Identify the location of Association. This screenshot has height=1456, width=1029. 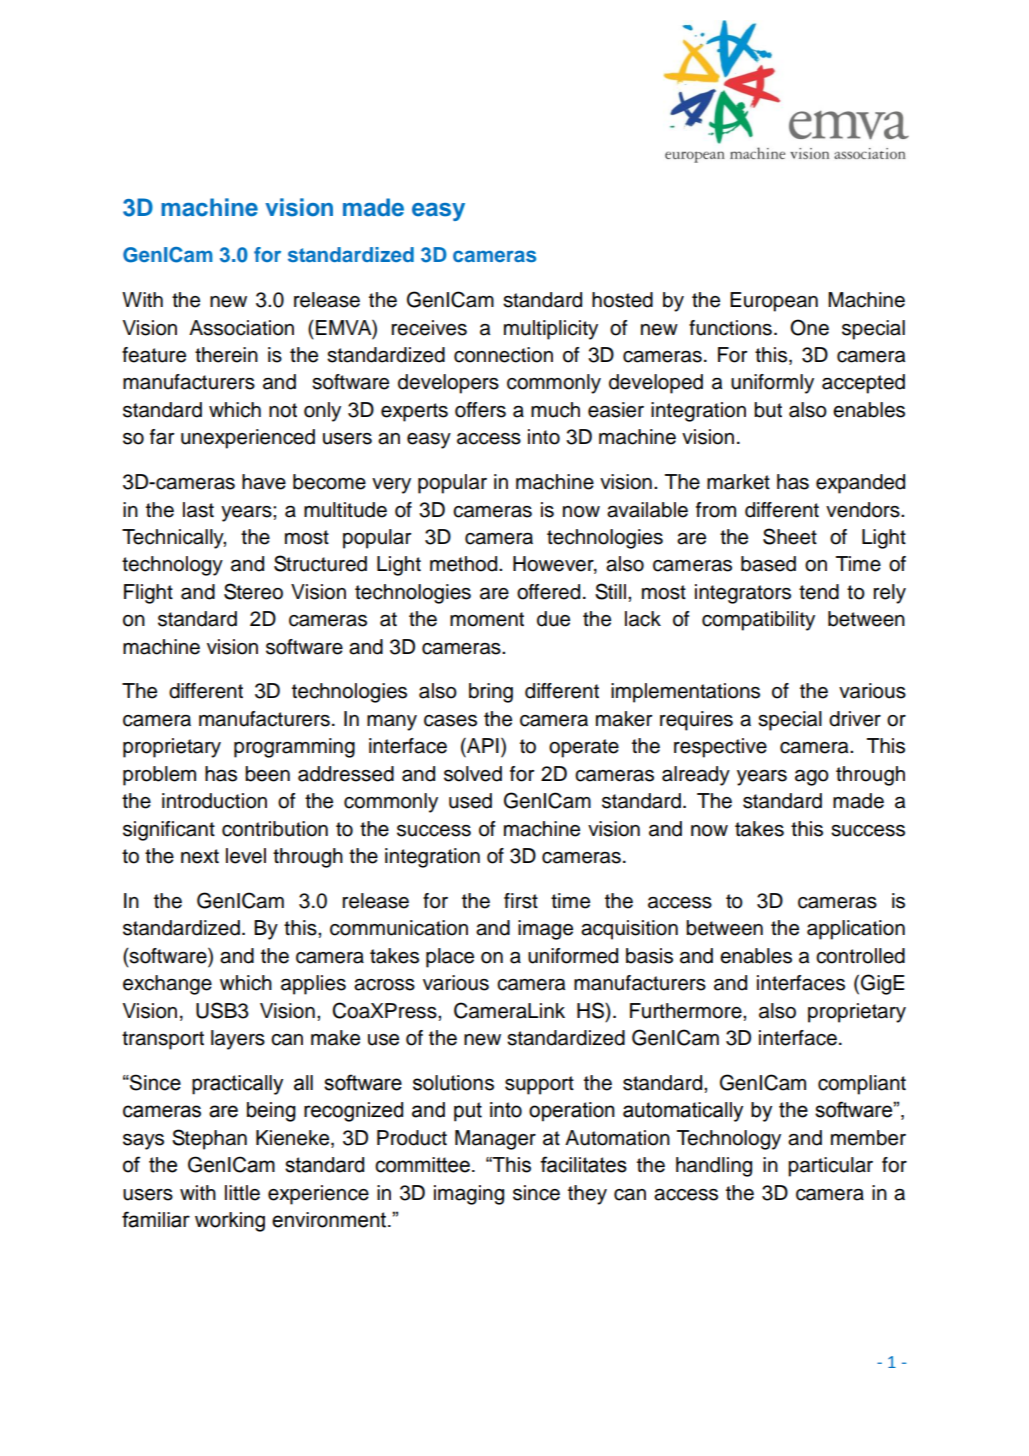
(241, 328).
